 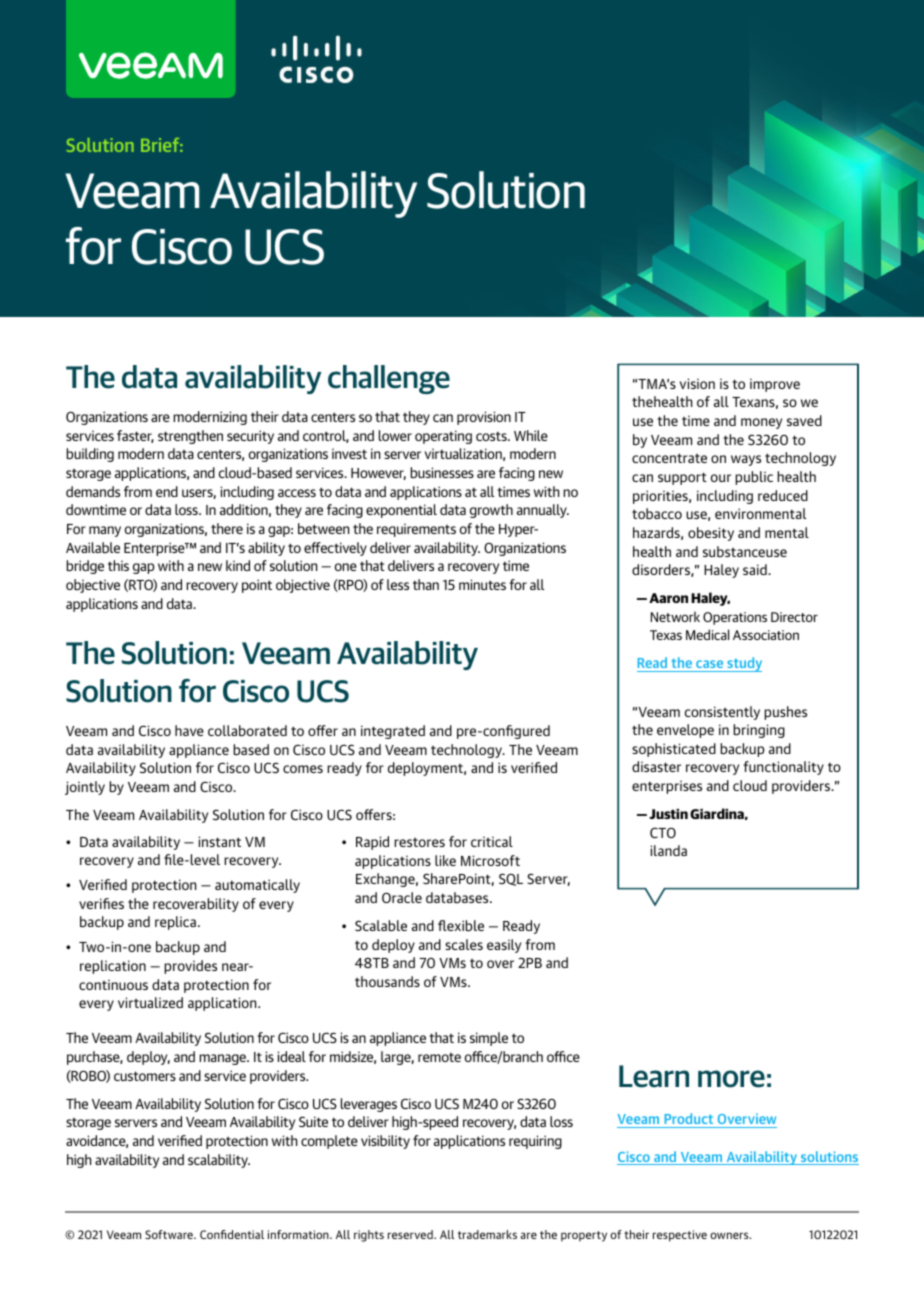 I want to click on operating, so click(x=443, y=437).
